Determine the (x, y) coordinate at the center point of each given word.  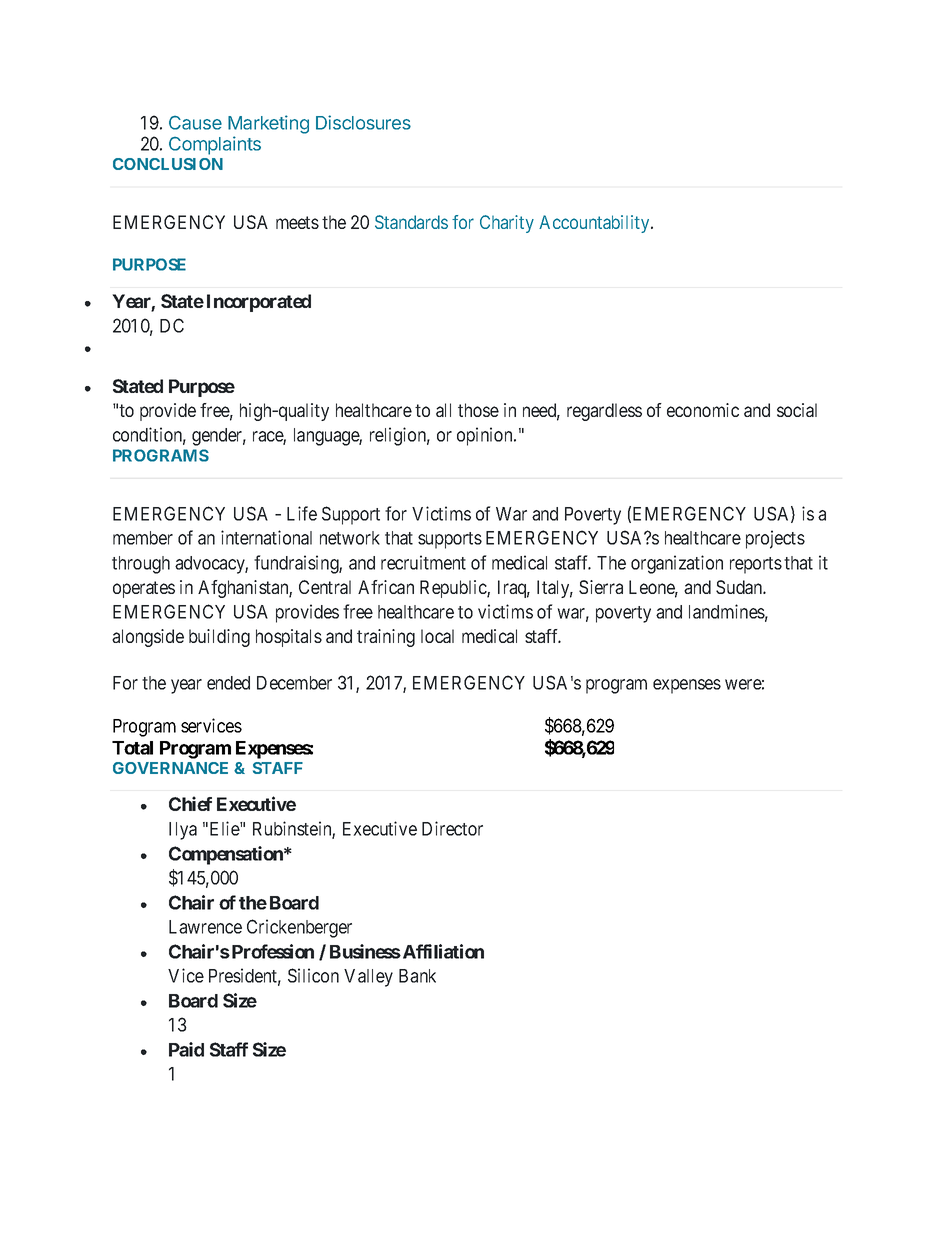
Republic (454, 589)
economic (703, 410)
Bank (417, 976)
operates (144, 589)
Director (452, 828)
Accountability (595, 224)
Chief (190, 803)
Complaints (215, 145)
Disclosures (363, 122)
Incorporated (259, 303)
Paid (186, 1049)
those (478, 410)
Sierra (601, 587)
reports (756, 565)
